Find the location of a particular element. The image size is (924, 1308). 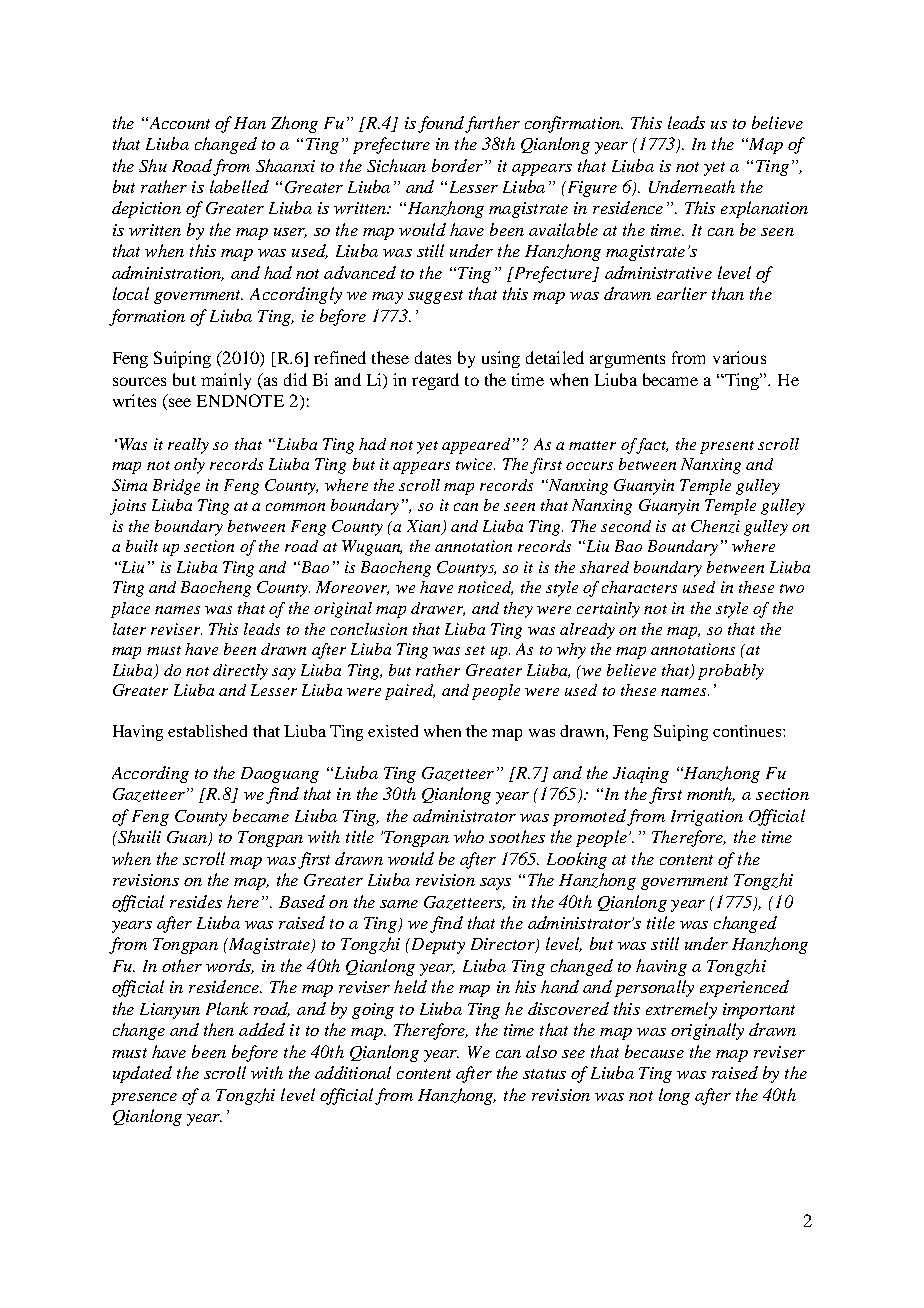

month is located at coordinates (711, 794).
